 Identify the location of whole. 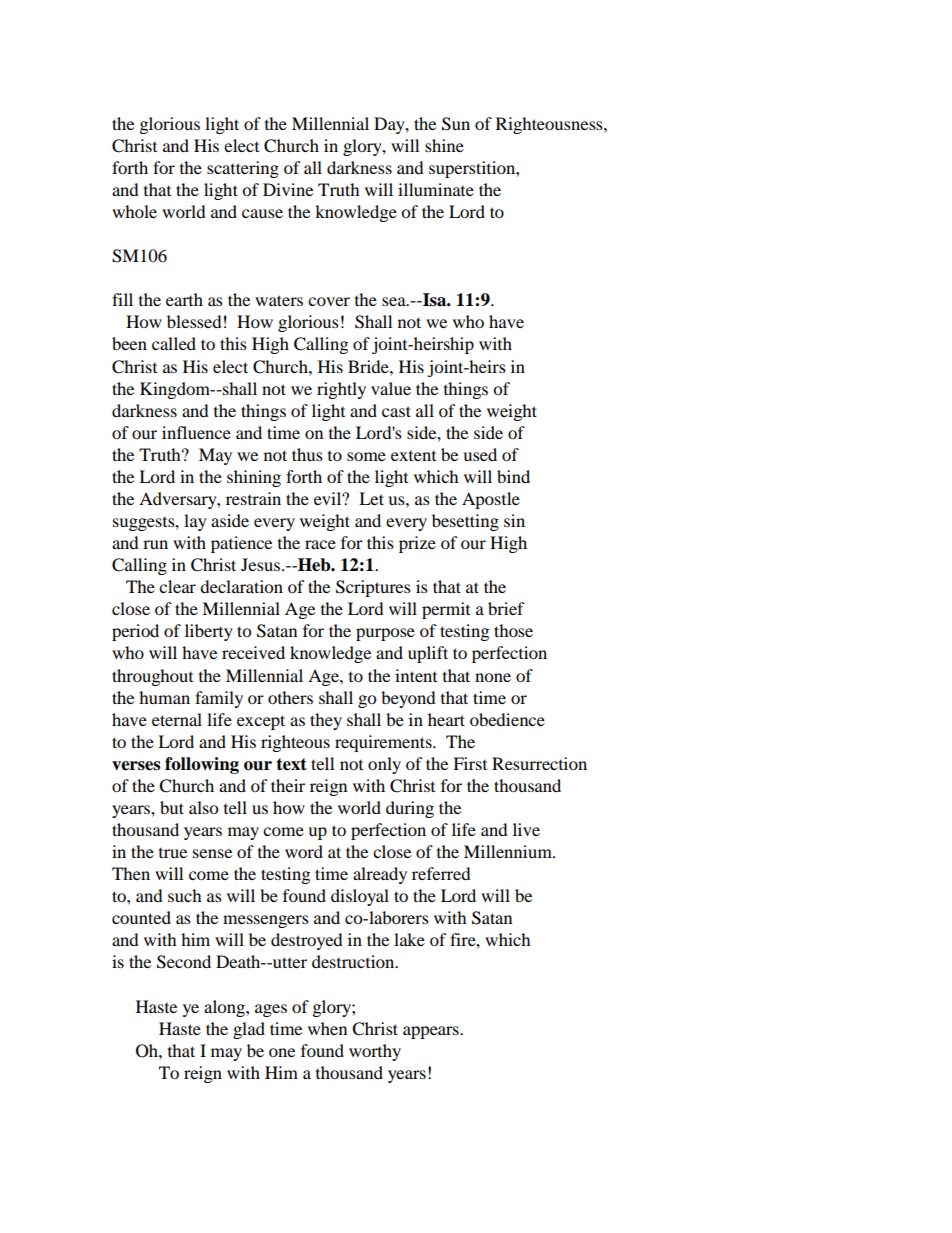
(134, 211).
